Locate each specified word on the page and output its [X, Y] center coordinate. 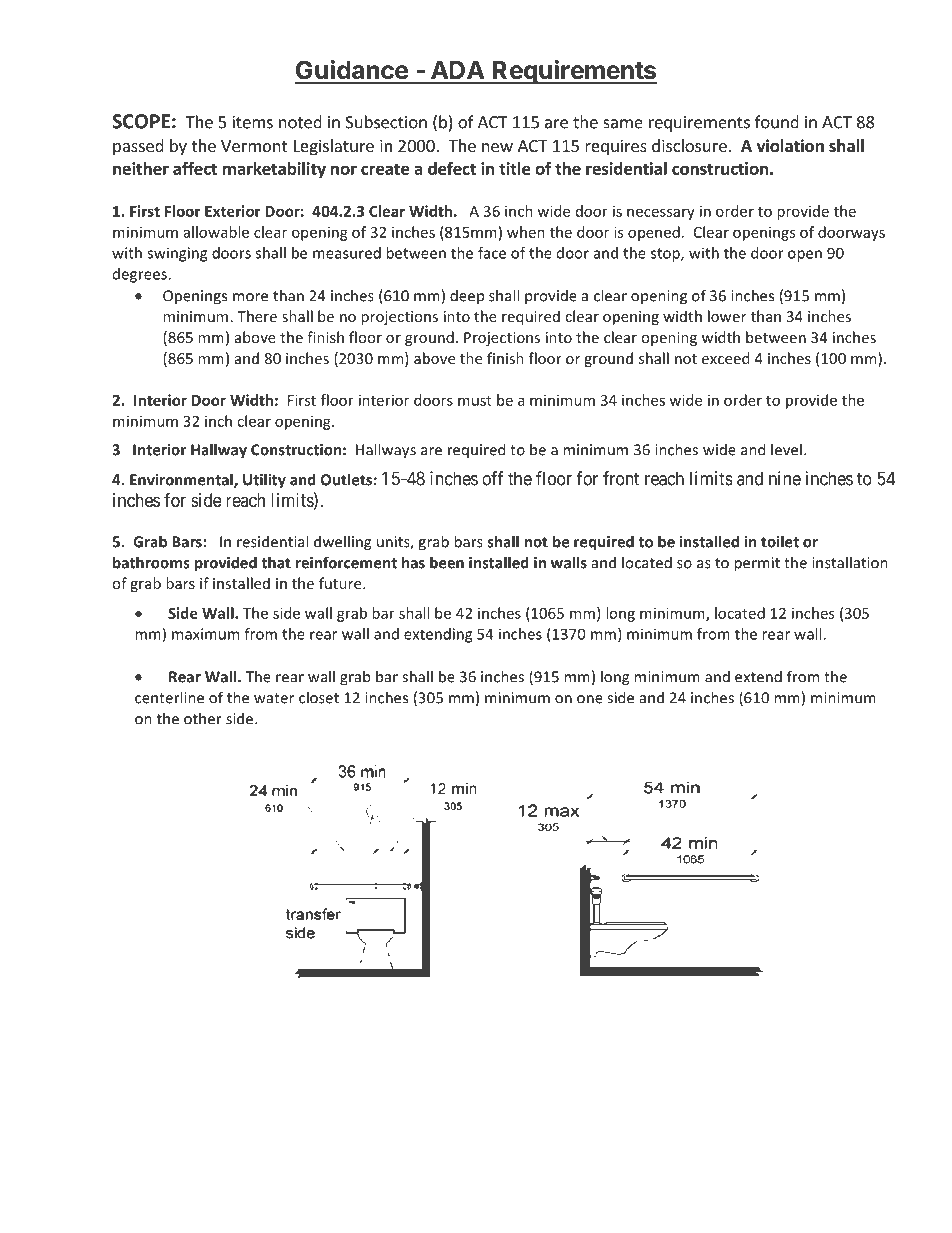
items [253, 122]
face [492, 253]
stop [666, 255]
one [590, 699]
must [475, 401]
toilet [780, 541]
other [203, 718]
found [777, 122]
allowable [216, 232]
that [276, 562]
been [447, 562]
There [257, 316]
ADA [457, 70]
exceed [725, 358]
